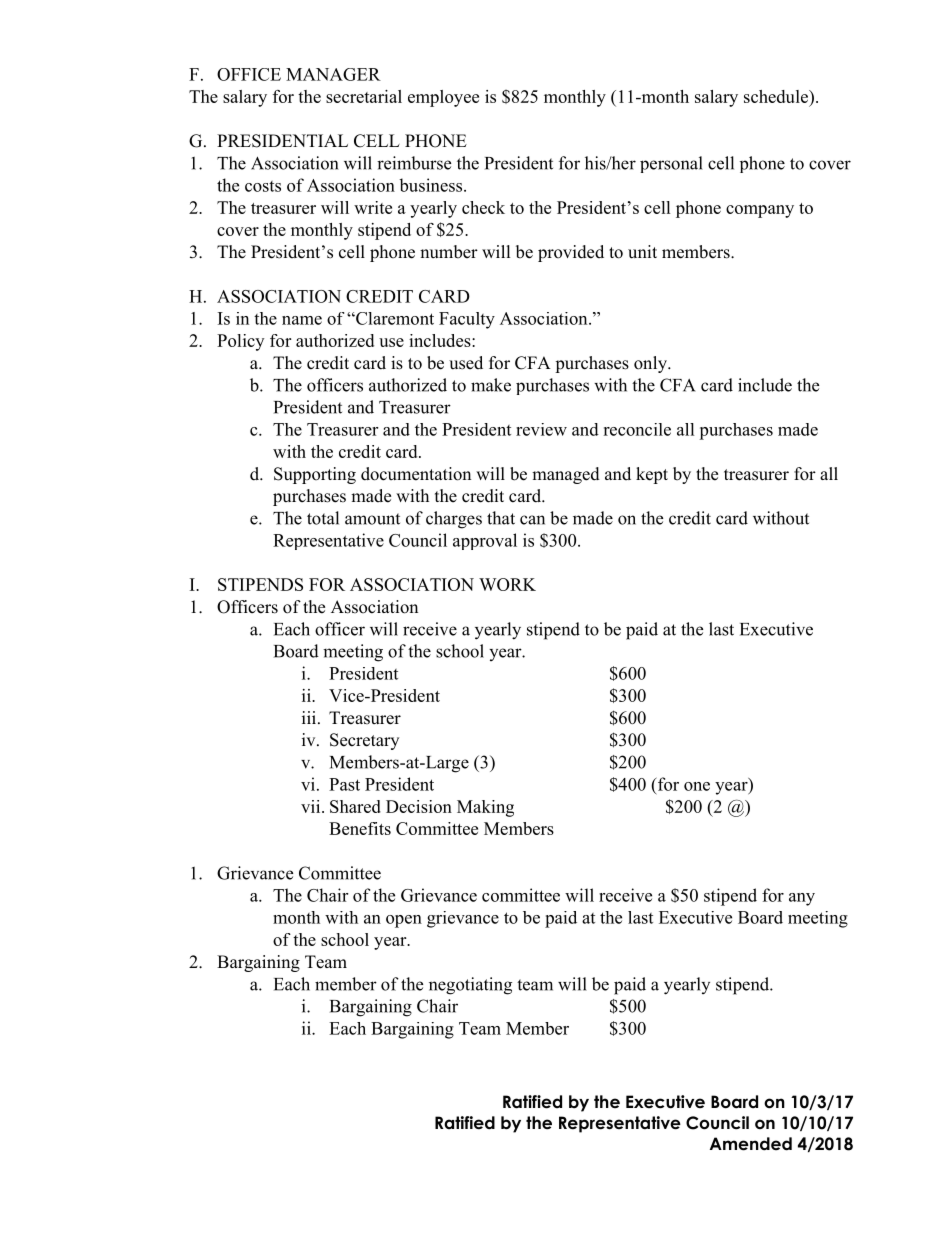 This screenshot has width=952, height=1233. What do you see at coordinates (333, 74) in the screenshot?
I see `MANAGER` at bounding box center [333, 74].
